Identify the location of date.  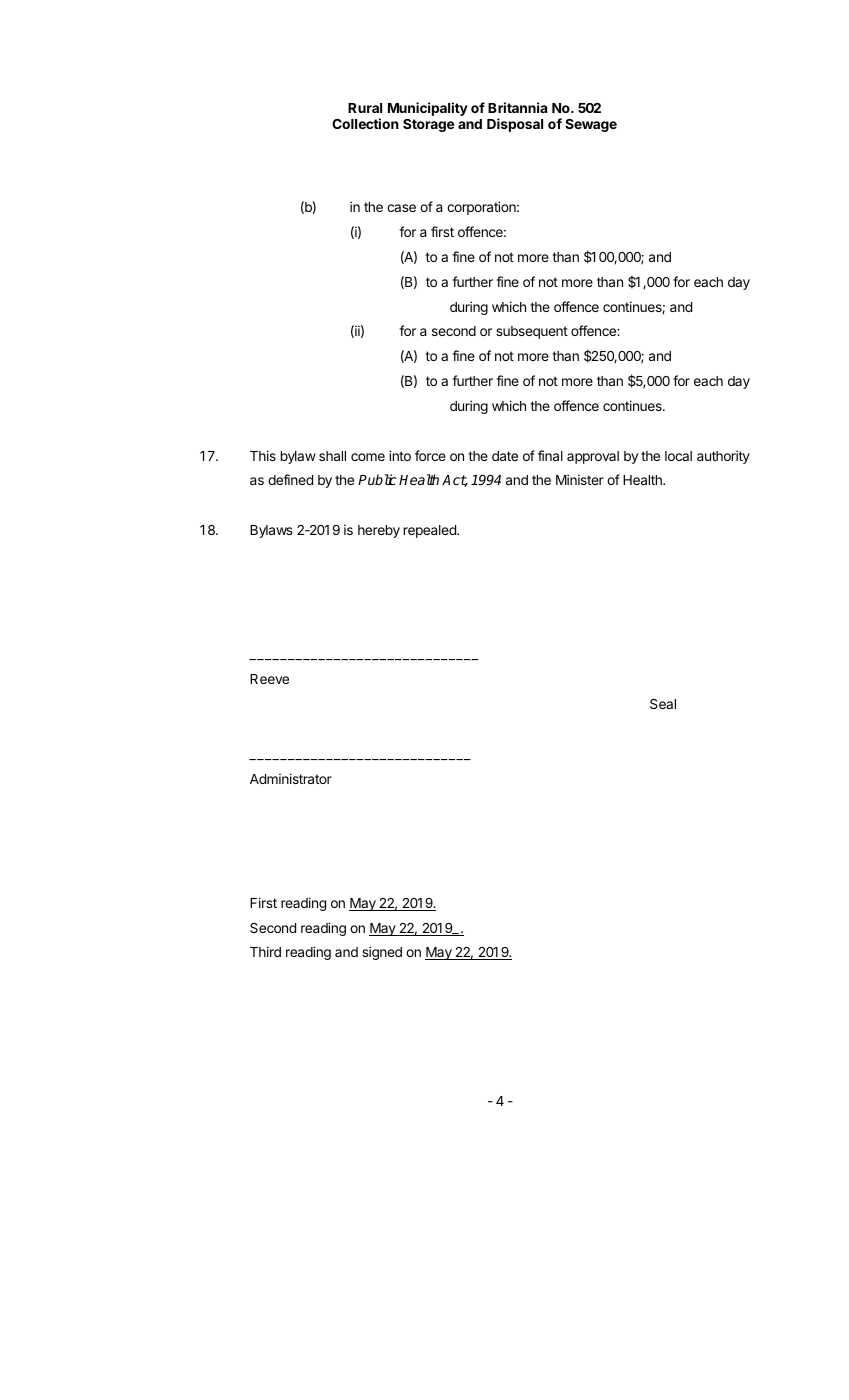
(505, 456).
